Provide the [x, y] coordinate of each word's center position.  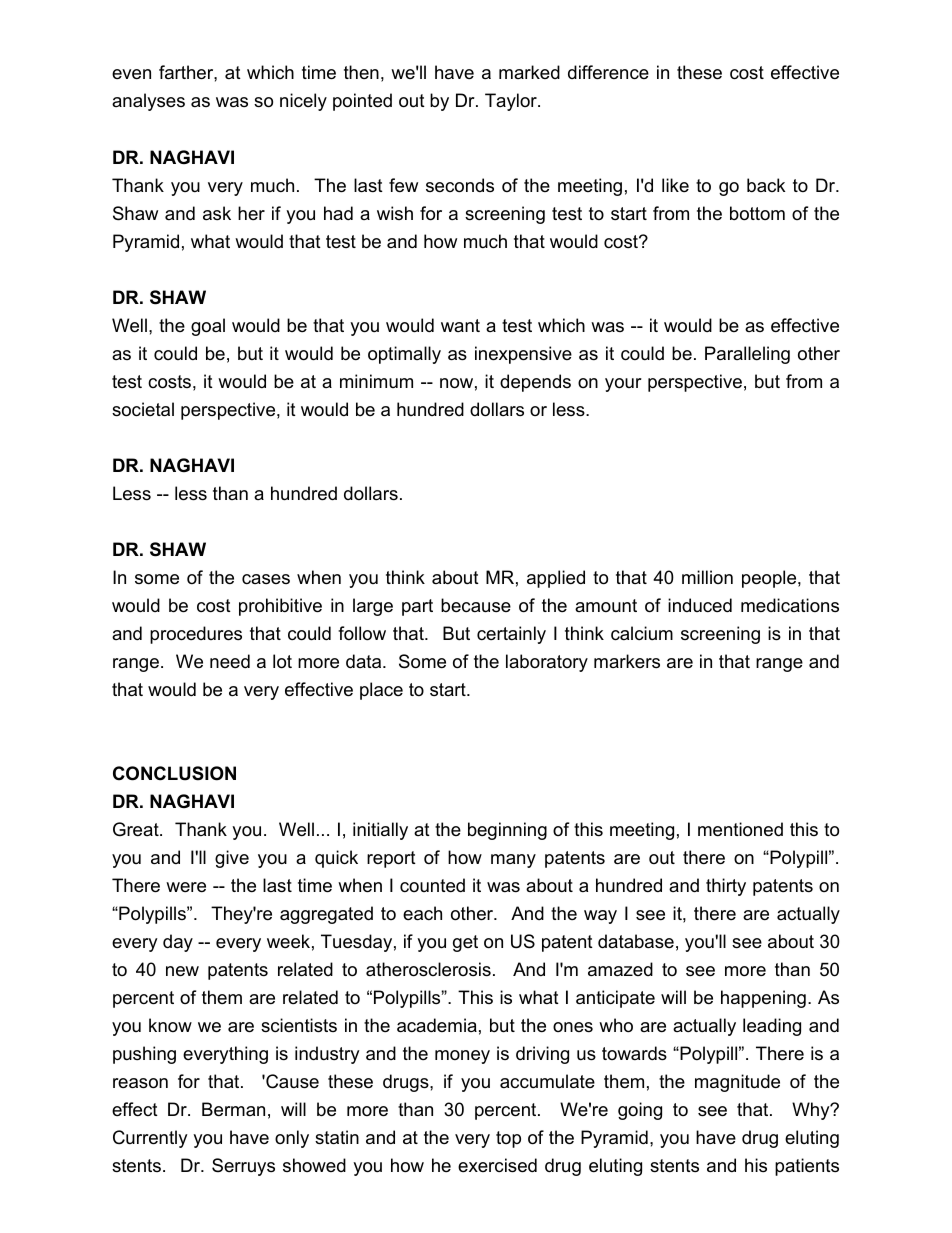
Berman [233, 1109]
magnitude [737, 1083]
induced [700, 605]
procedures [196, 635]
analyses [148, 102]
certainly [511, 635]
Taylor [512, 102]
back [766, 185]
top [508, 1139]
